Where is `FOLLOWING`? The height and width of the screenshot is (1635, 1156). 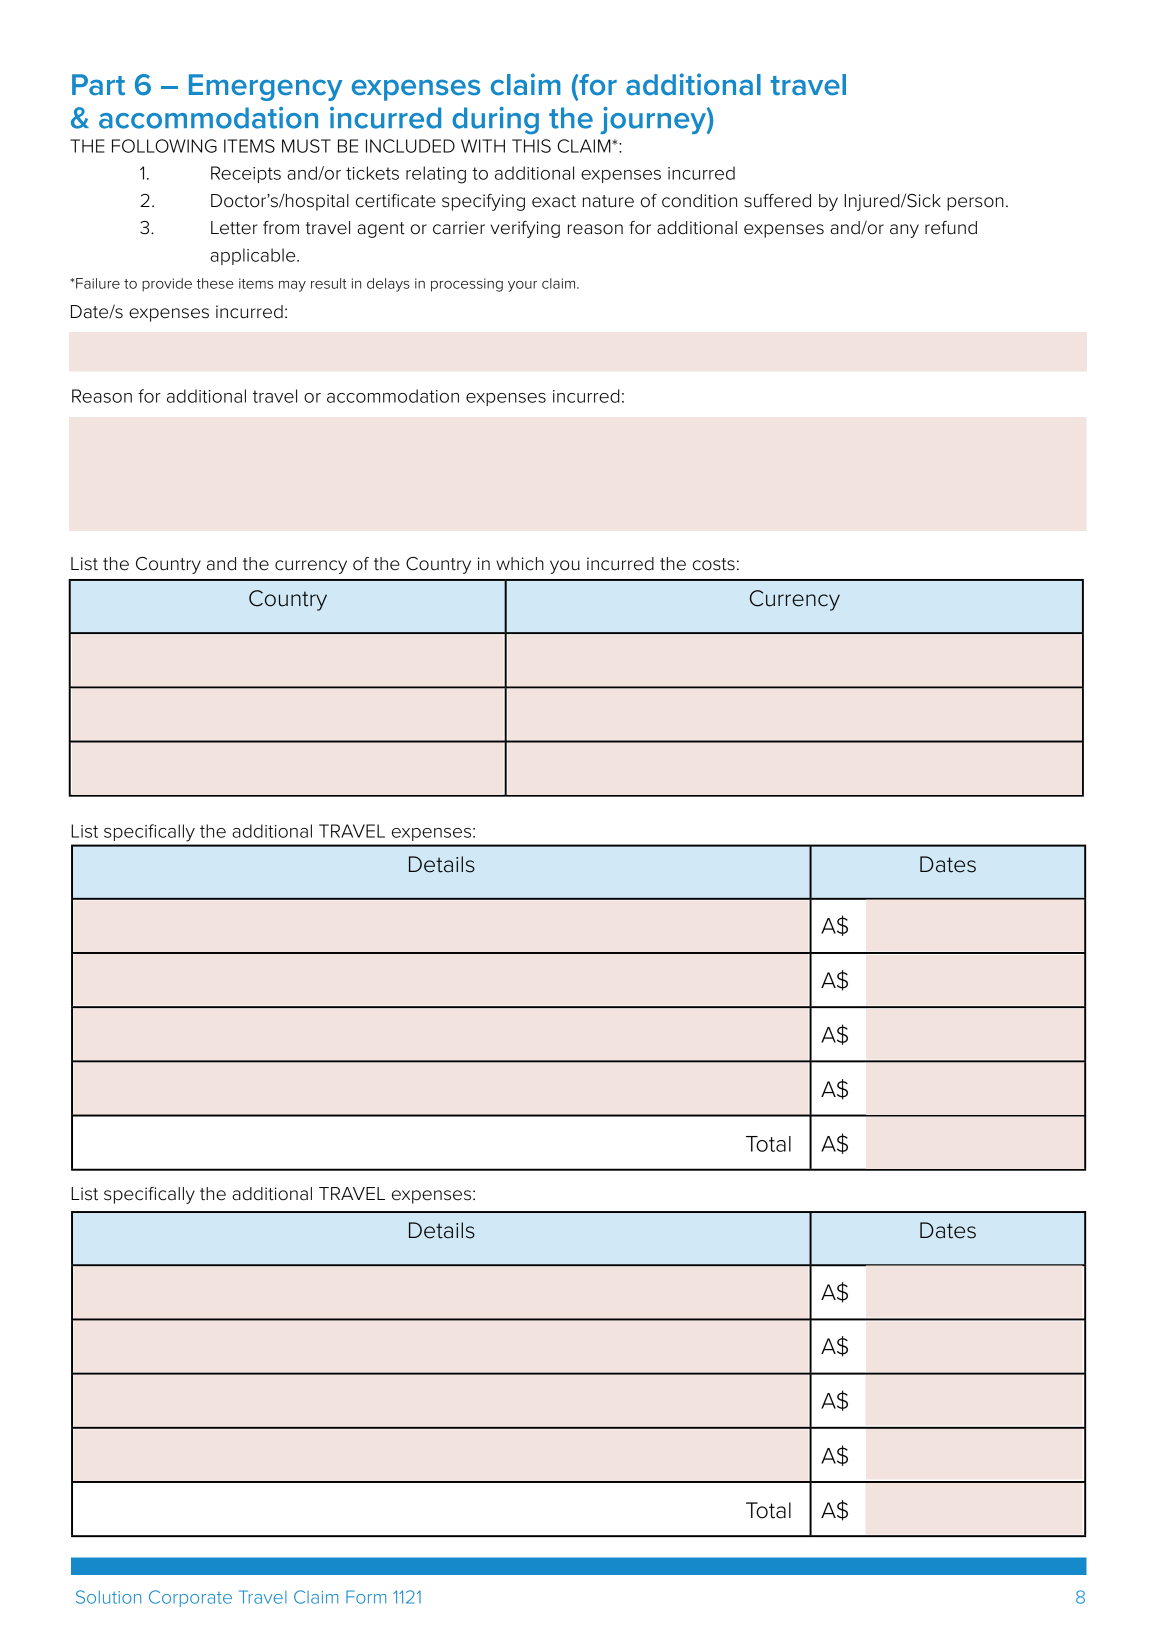 FOLLOWING is located at coordinates (164, 146).
